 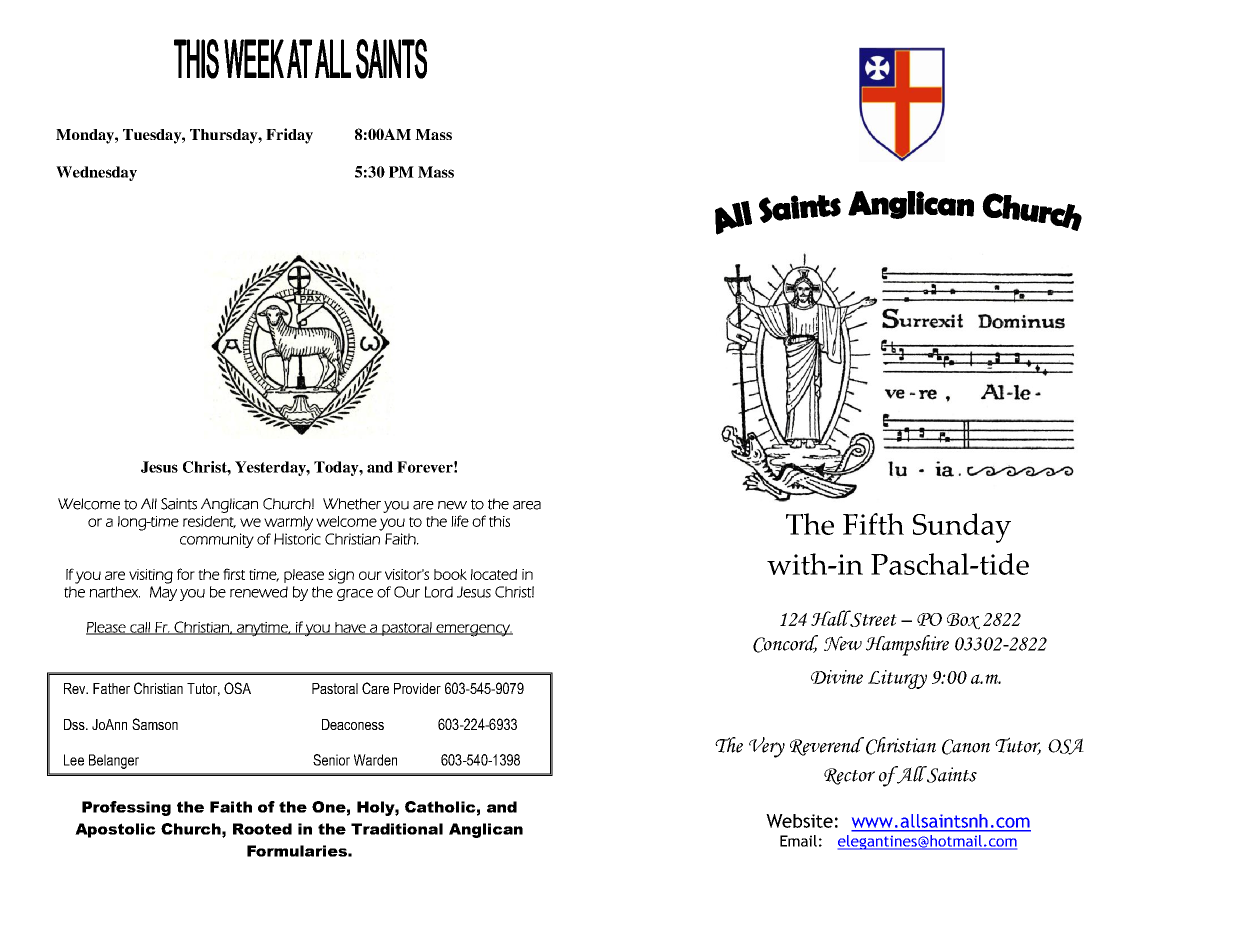 What do you see at coordinates (126, 808) in the screenshot?
I see `Professing` at bounding box center [126, 808].
